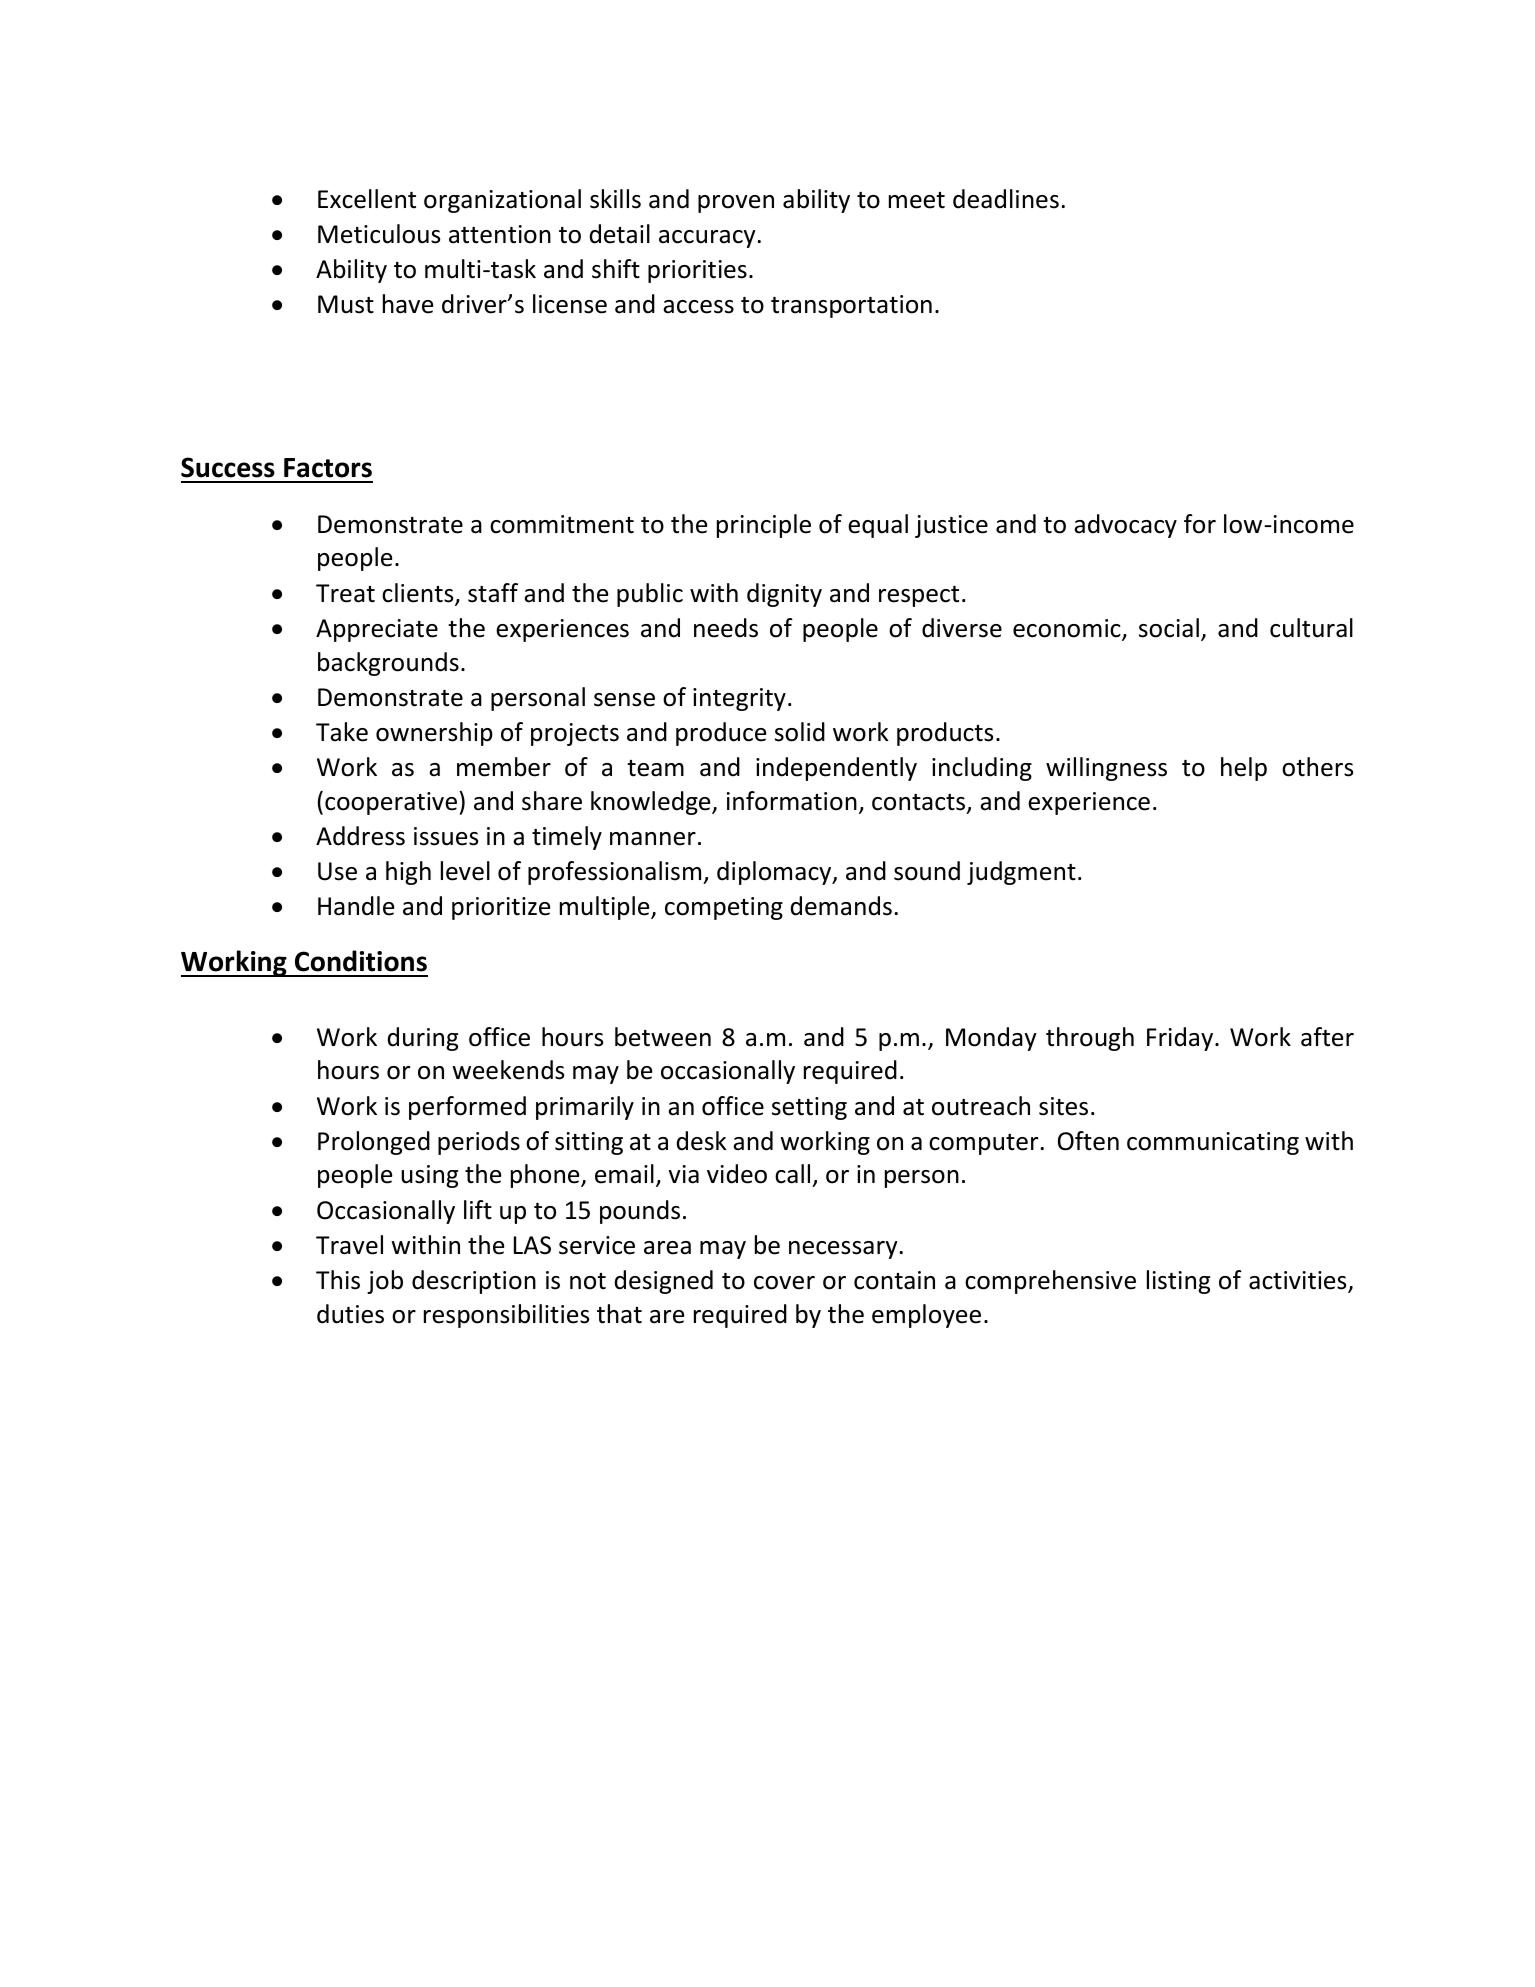  I want to click on deadlines, so click(1006, 199).
